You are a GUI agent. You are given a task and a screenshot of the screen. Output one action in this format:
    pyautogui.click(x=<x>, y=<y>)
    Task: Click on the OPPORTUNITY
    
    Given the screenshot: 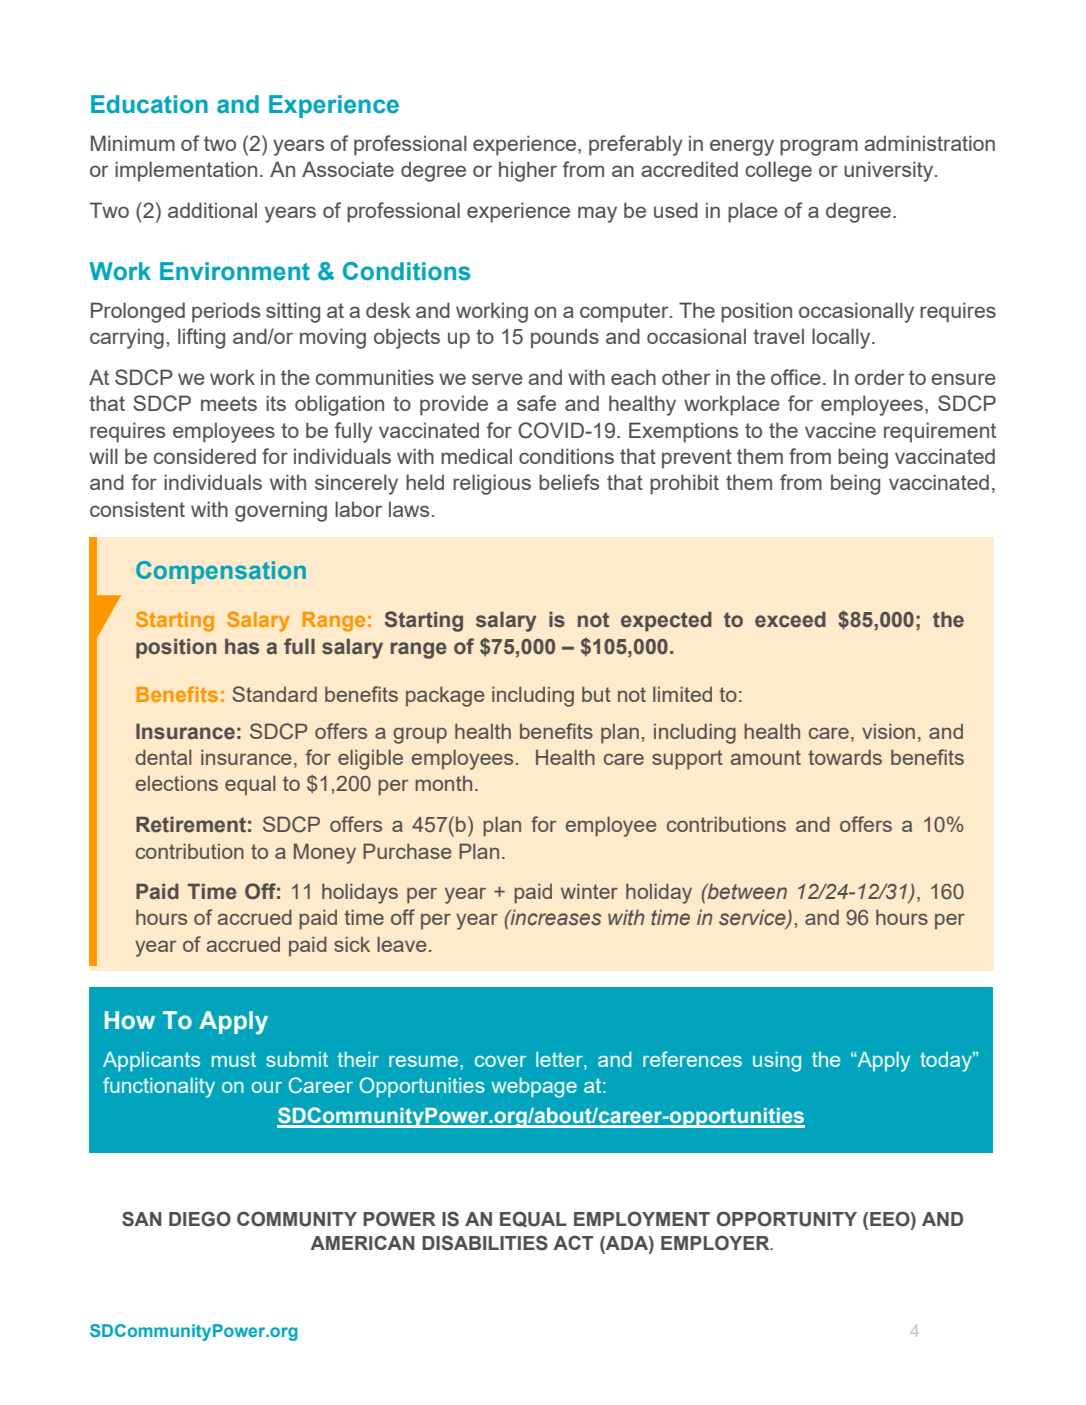 What is the action you would take?
    pyautogui.click(x=787, y=1219)
